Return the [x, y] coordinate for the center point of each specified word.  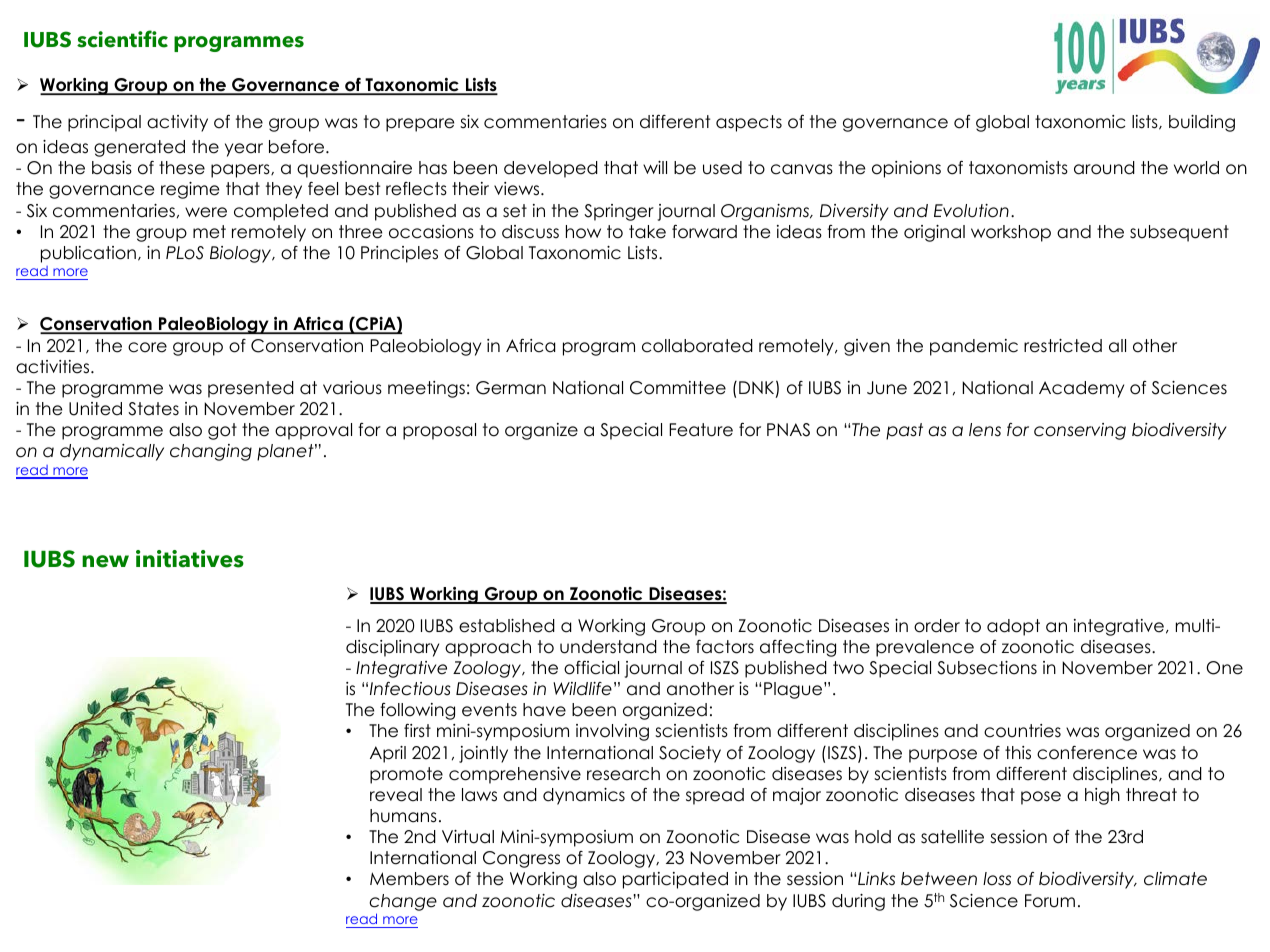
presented [251, 389]
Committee [678, 388]
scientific [122, 39]
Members [409, 879]
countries [1022, 731]
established [507, 626]
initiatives [190, 559]
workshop [1011, 233]
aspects [749, 123]
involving [612, 732]
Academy [1081, 389]
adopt [1013, 627]
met [209, 232]
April [388, 754]
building [1202, 123]
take [647, 232]
